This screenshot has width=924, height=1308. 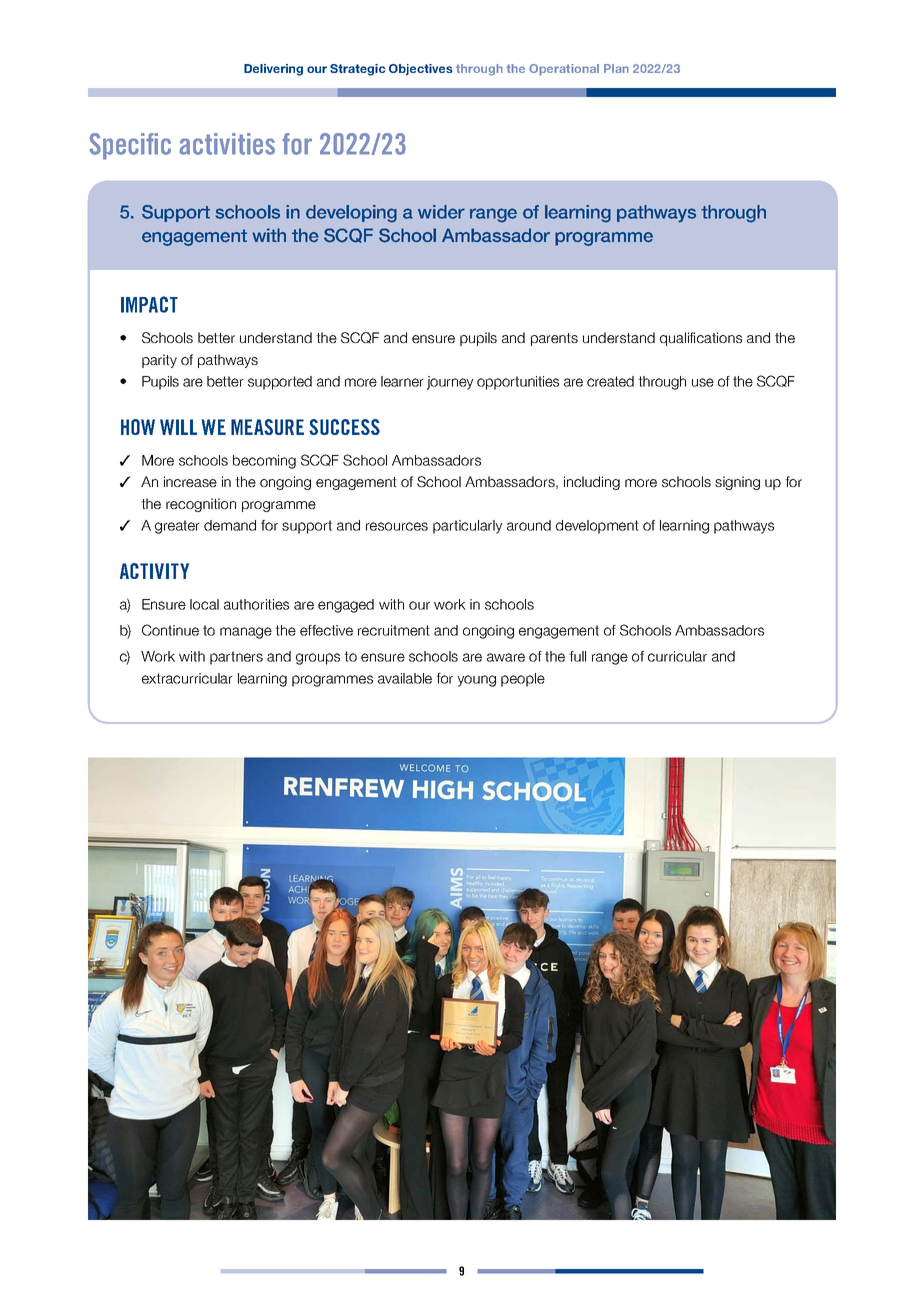 I want to click on full, so click(x=577, y=656).
